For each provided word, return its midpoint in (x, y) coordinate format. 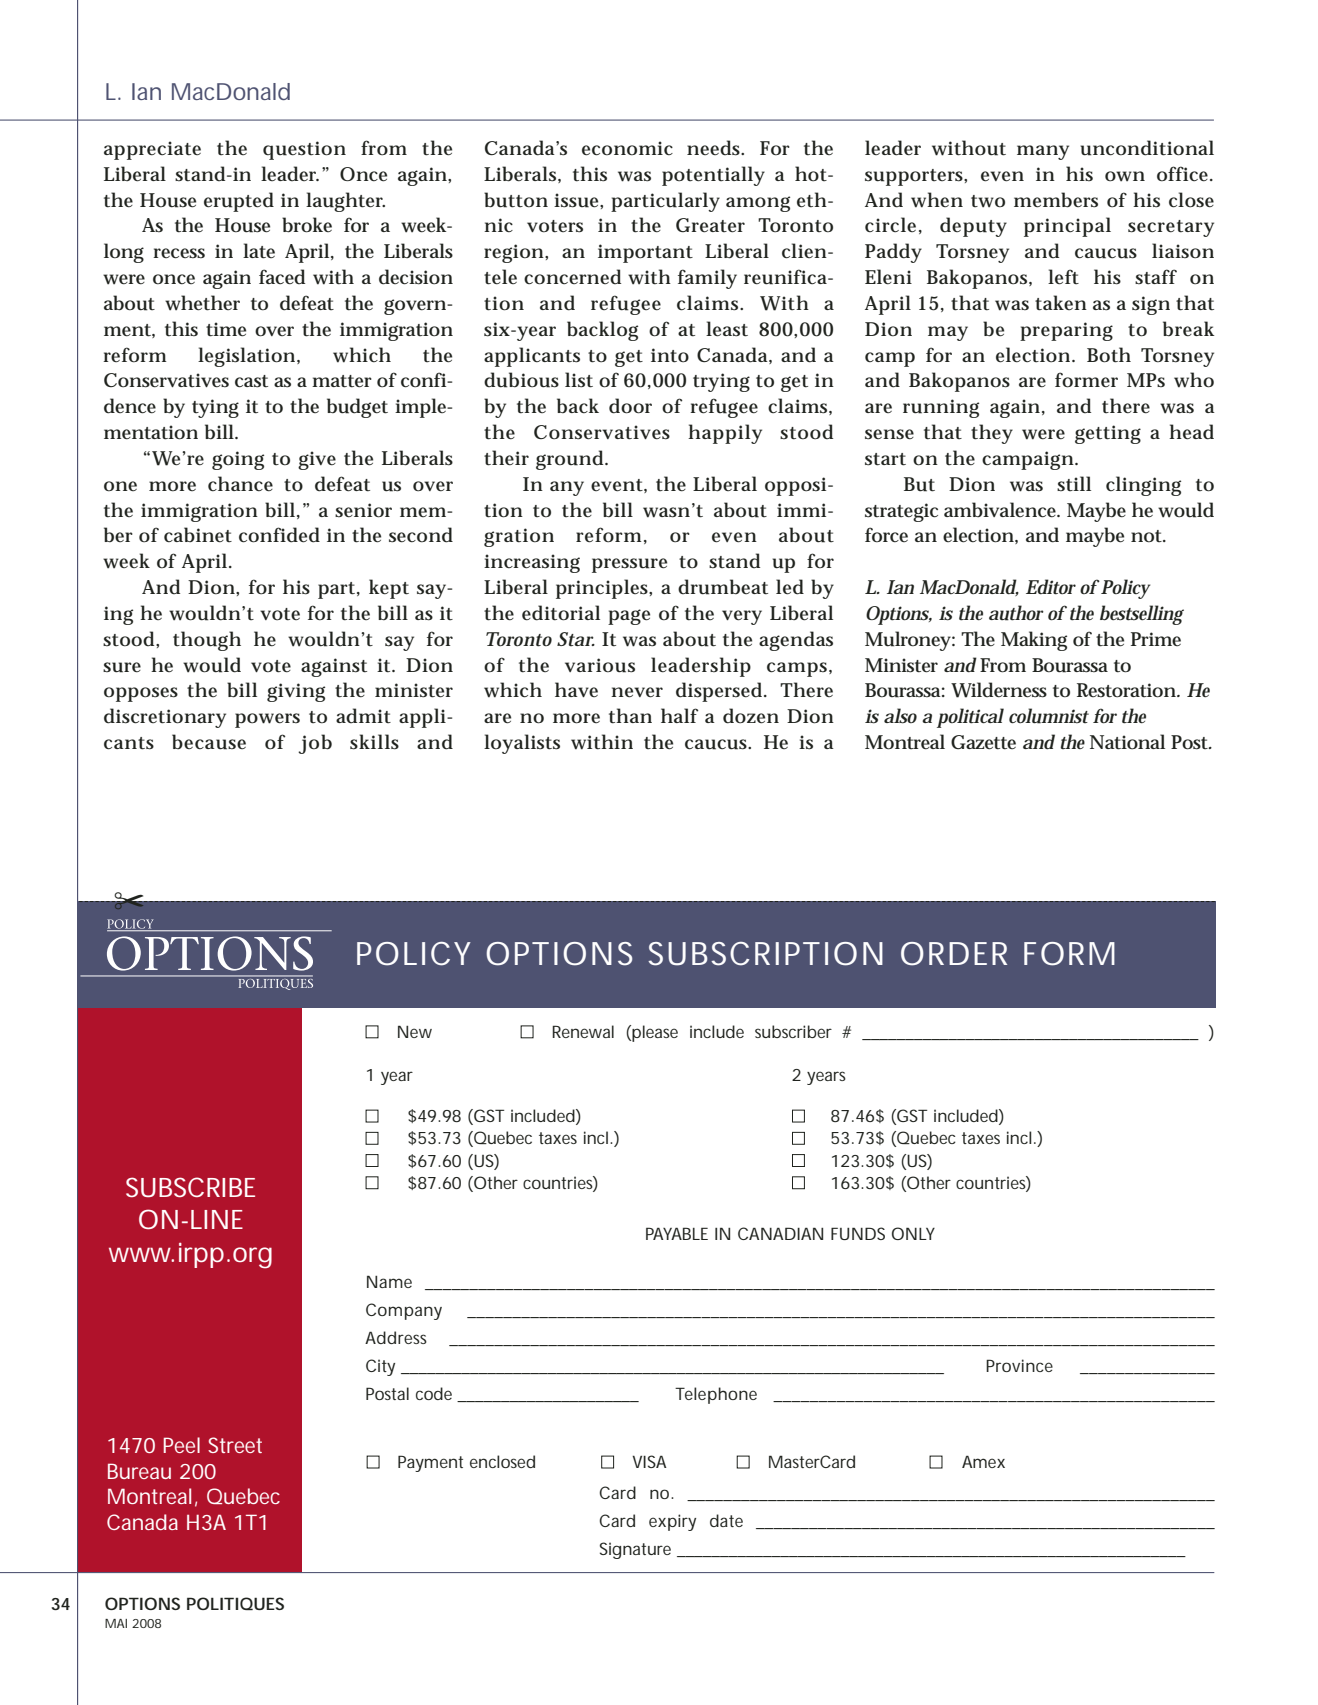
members (1056, 200)
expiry (672, 1522)
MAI (116, 1623)
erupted (239, 202)
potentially (713, 176)
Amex (983, 1461)
